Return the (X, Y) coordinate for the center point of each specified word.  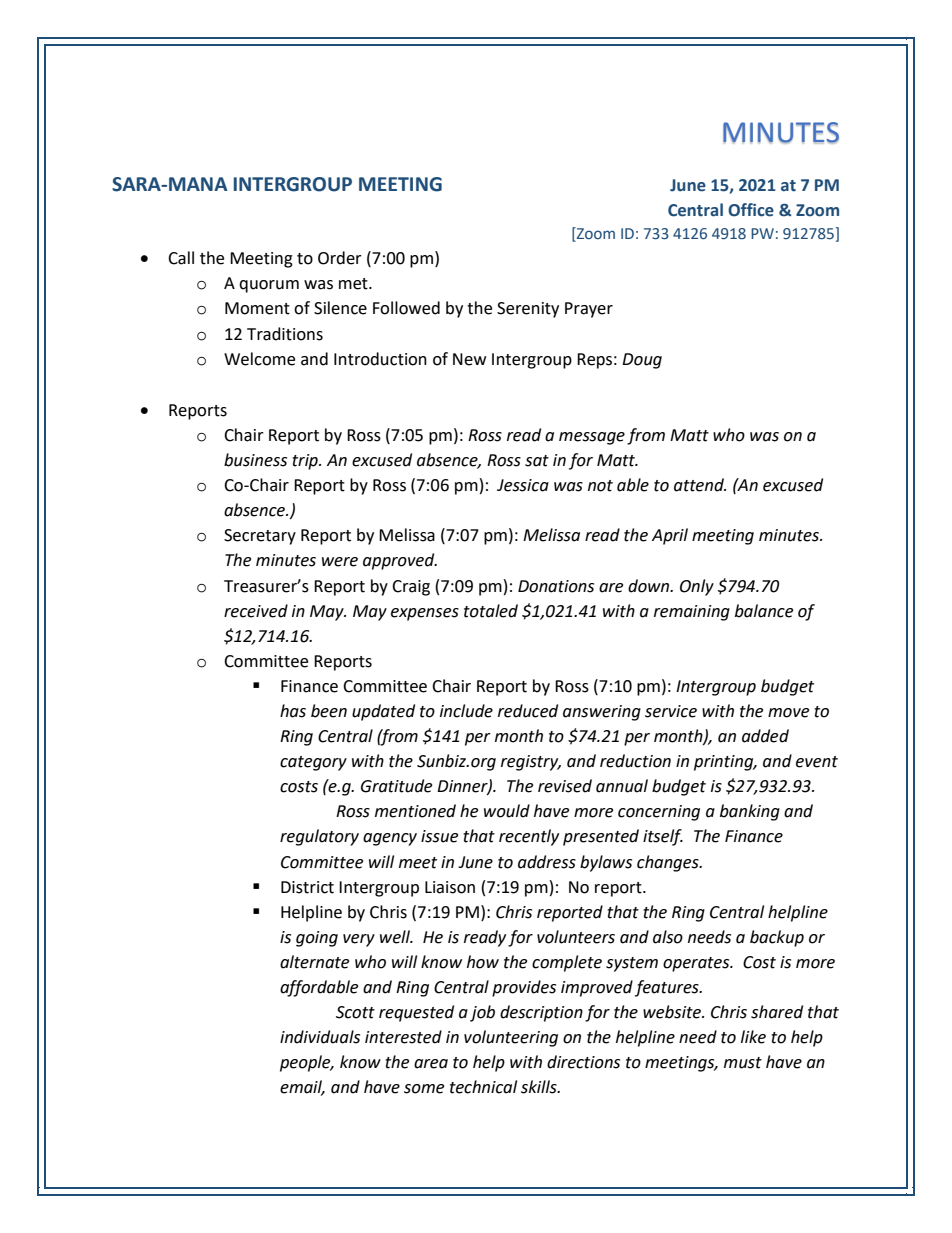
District (307, 887)
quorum (269, 286)
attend (700, 485)
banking (750, 812)
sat (537, 461)
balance (764, 611)
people (306, 1063)
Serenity (528, 310)
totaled (491, 611)
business (255, 460)
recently (529, 837)
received (256, 611)
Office (751, 210)
